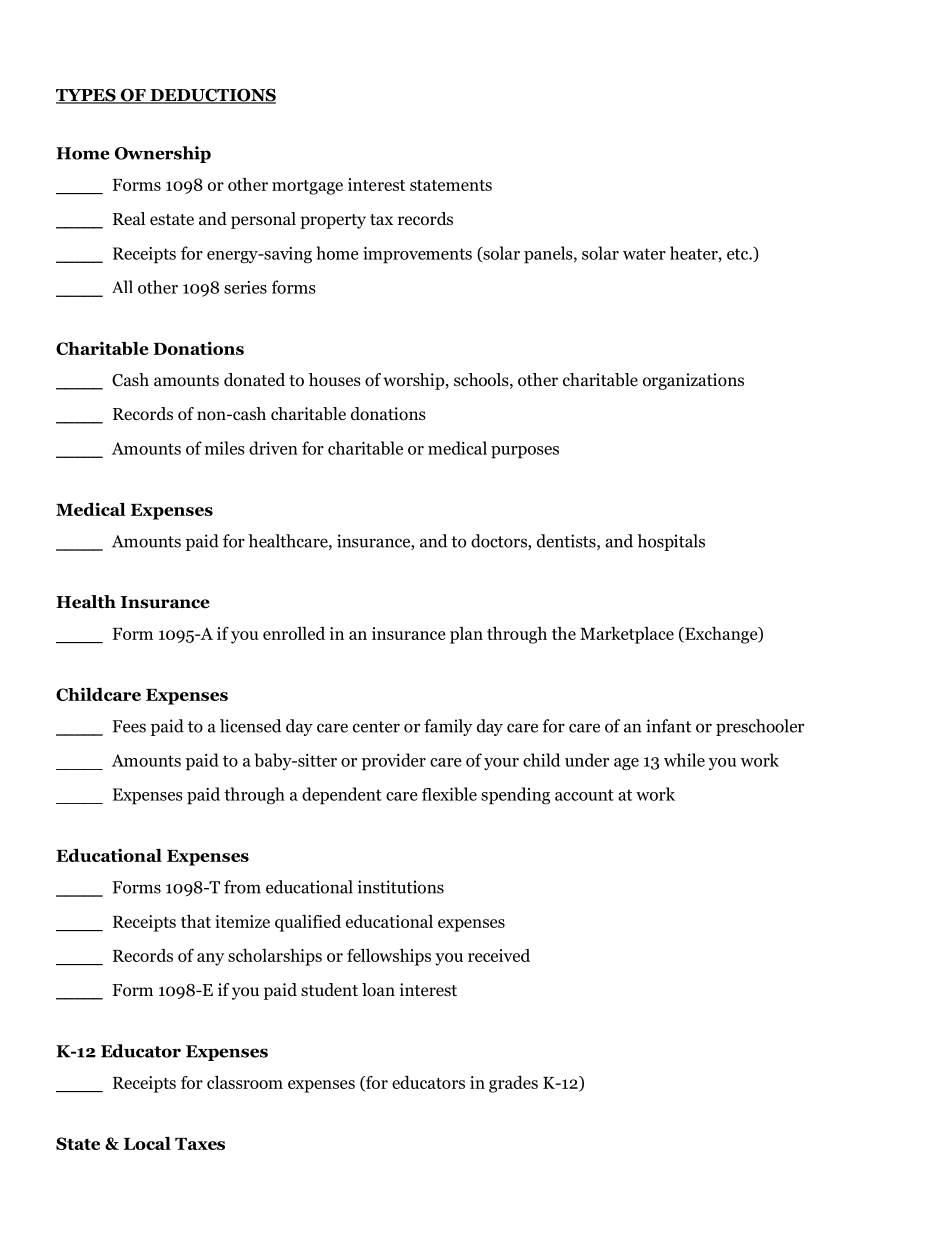 This screenshot has height=1233, width=952. What do you see at coordinates (644, 254) in the screenshot?
I see `water` at bounding box center [644, 254].
